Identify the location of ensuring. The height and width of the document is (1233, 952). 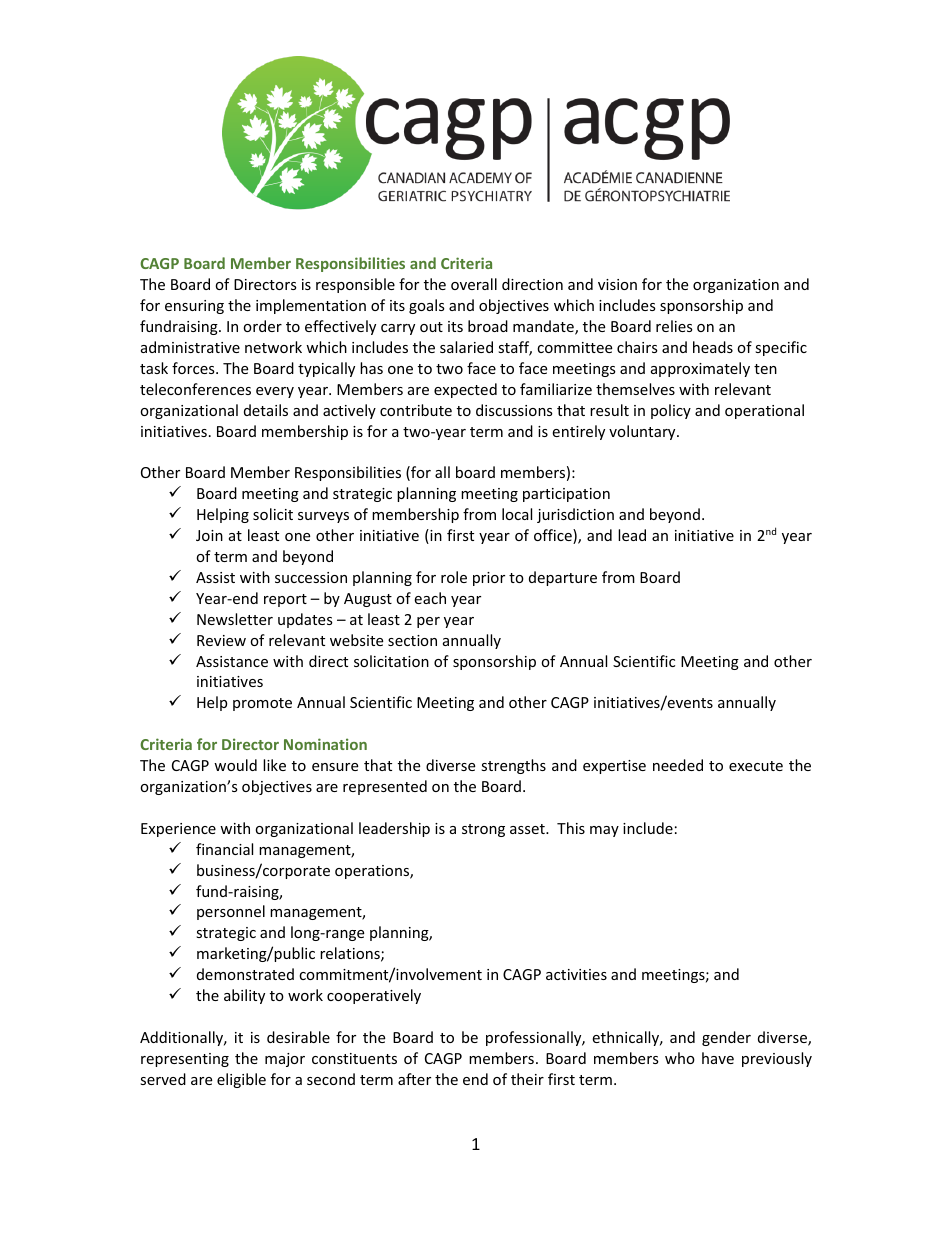
(194, 307).
